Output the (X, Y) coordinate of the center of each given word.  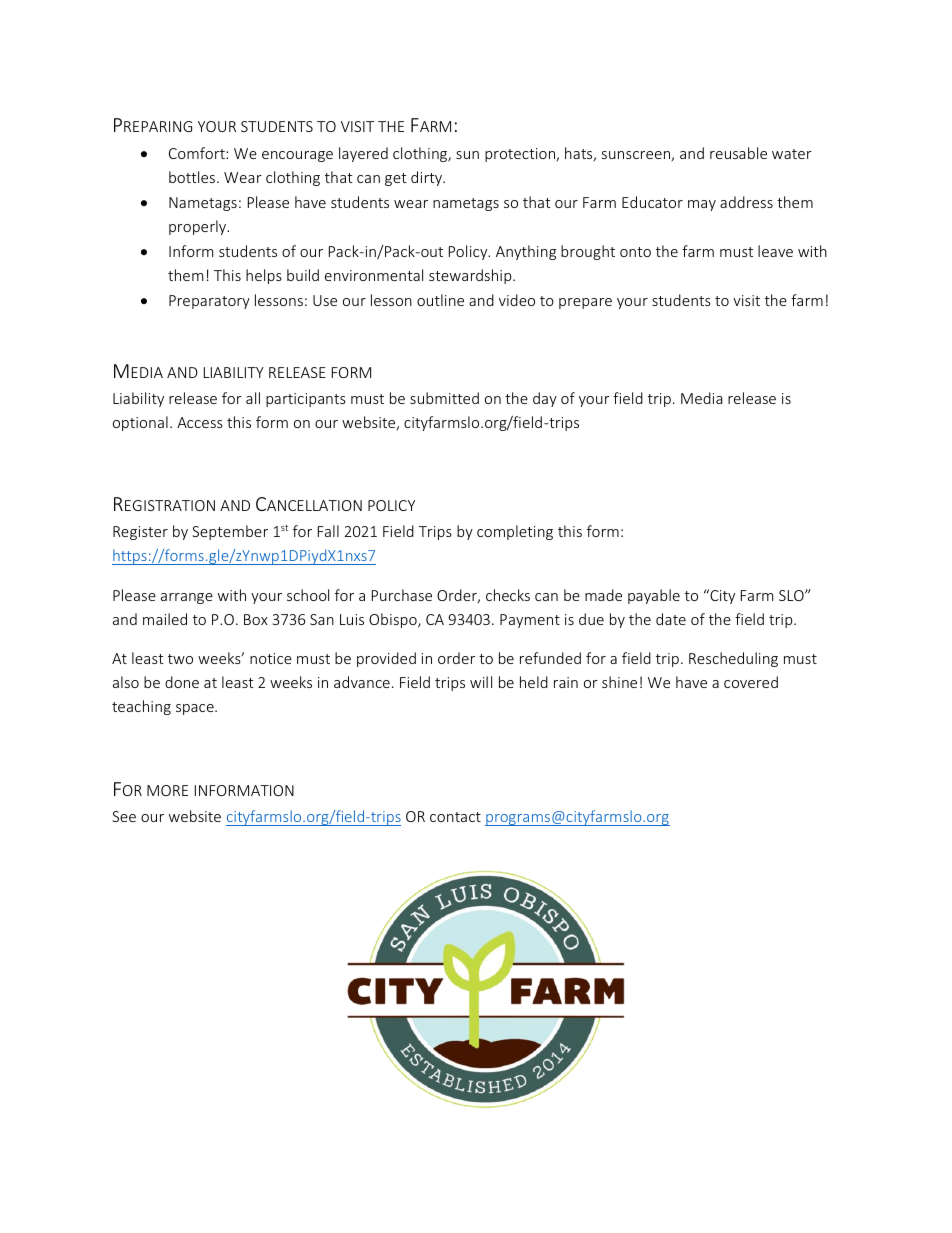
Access (200, 422)
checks (508, 595)
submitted (444, 398)
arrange (187, 598)
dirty (427, 178)
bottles (193, 177)
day (545, 399)
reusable (738, 153)
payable (654, 596)
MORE (167, 790)
